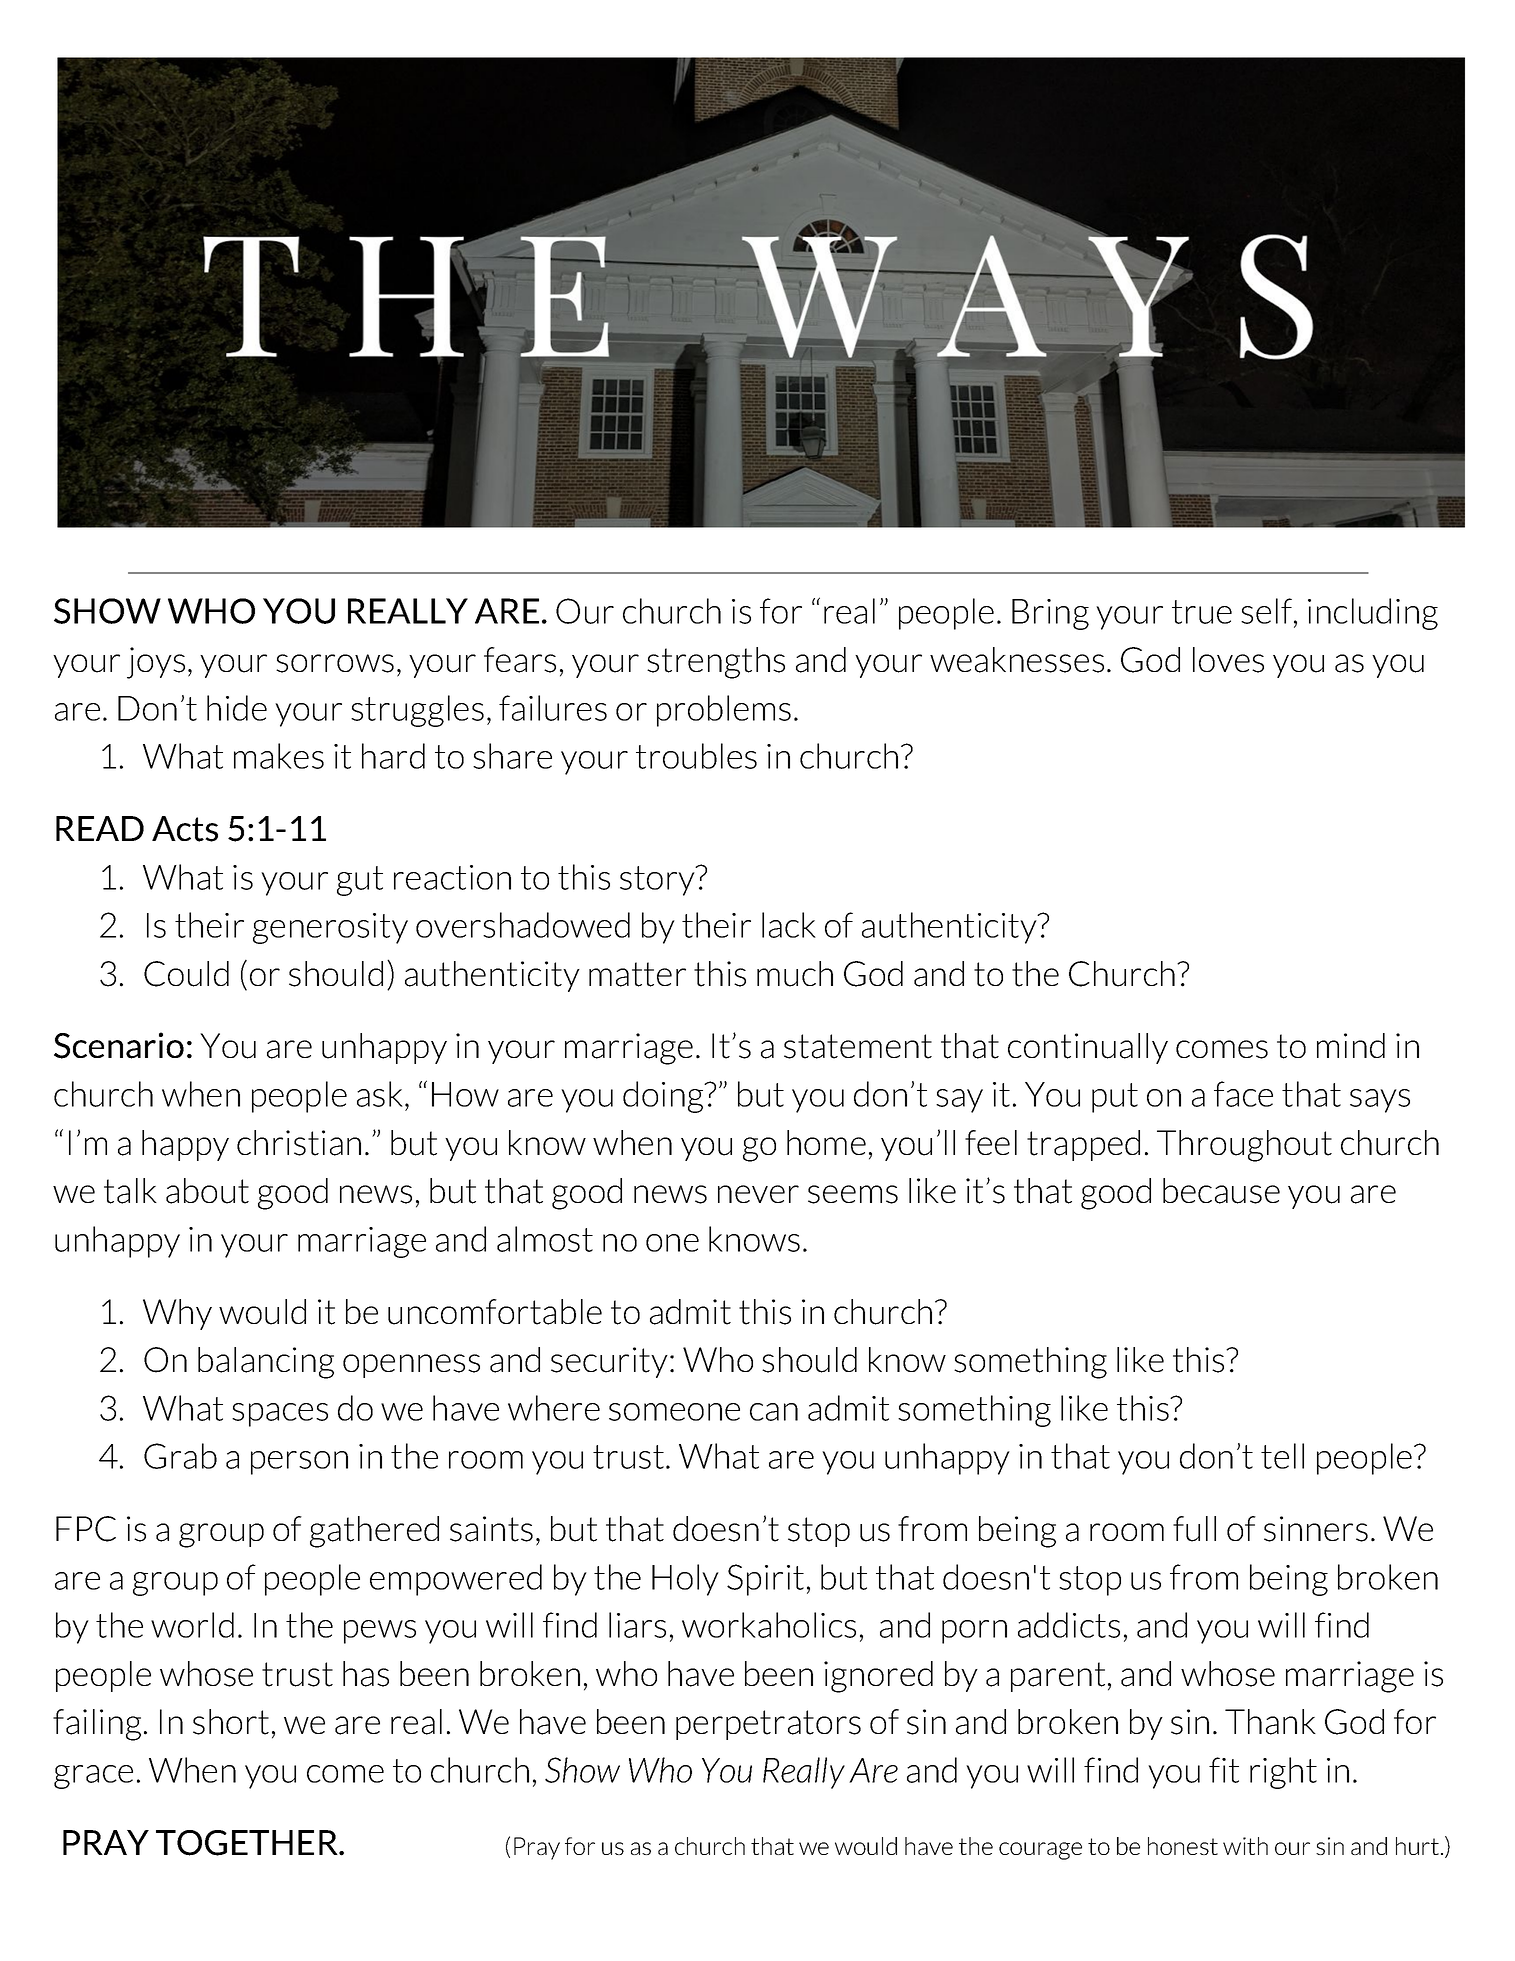  What do you see at coordinates (248, 1843) in the page?
I see `TOGETHER` at bounding box center [248, 1843].
